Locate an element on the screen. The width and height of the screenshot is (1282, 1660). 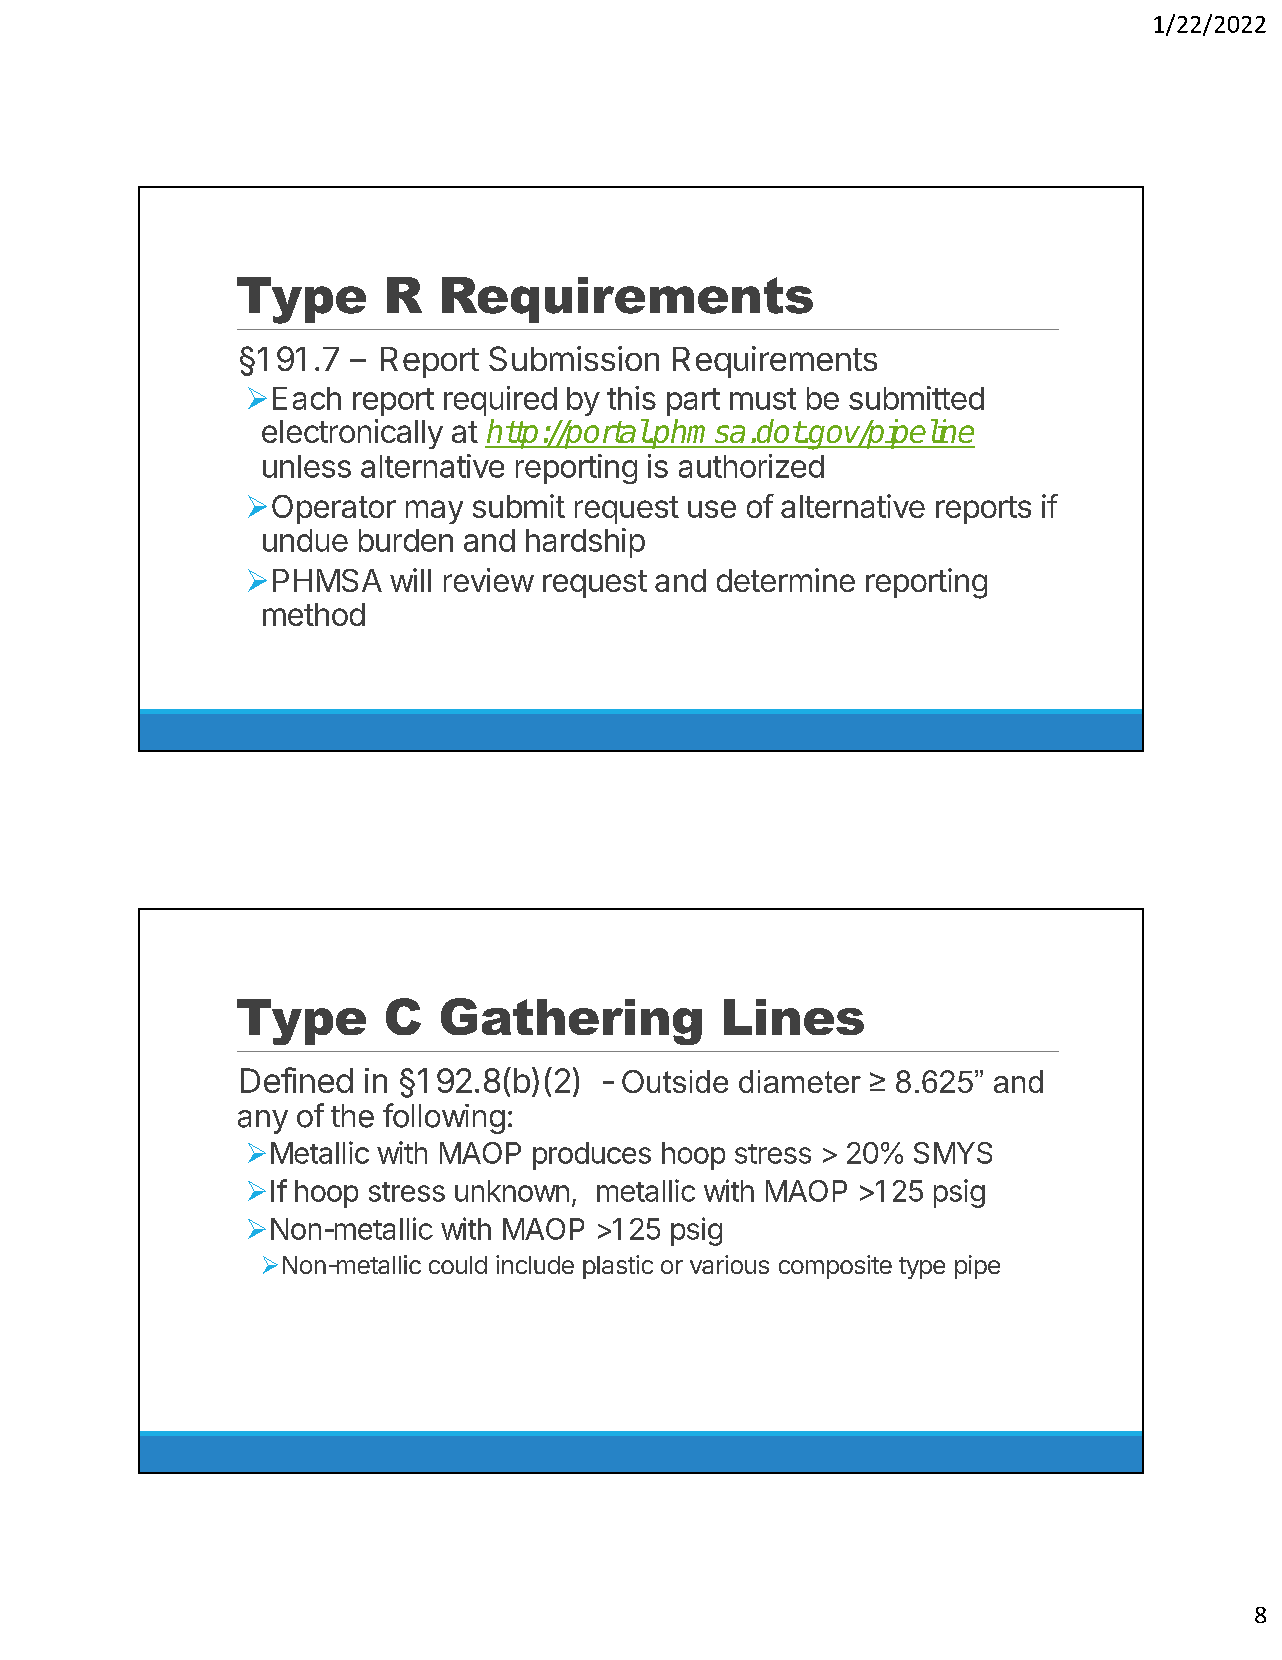
Submission is located at coordinates (574, 358).
